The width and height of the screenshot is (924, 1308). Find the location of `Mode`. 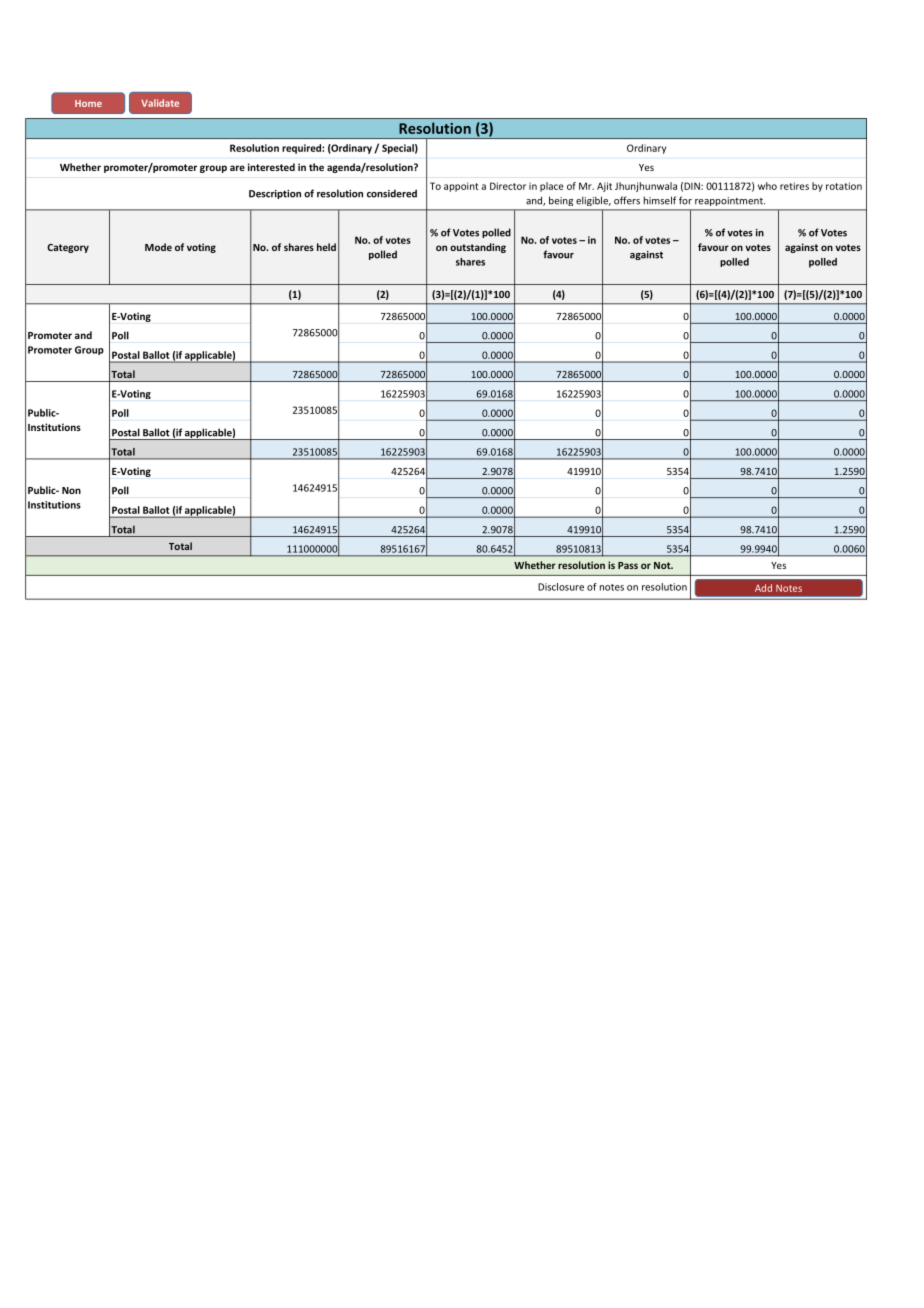

Mode is located at coordinates (158, 247).
